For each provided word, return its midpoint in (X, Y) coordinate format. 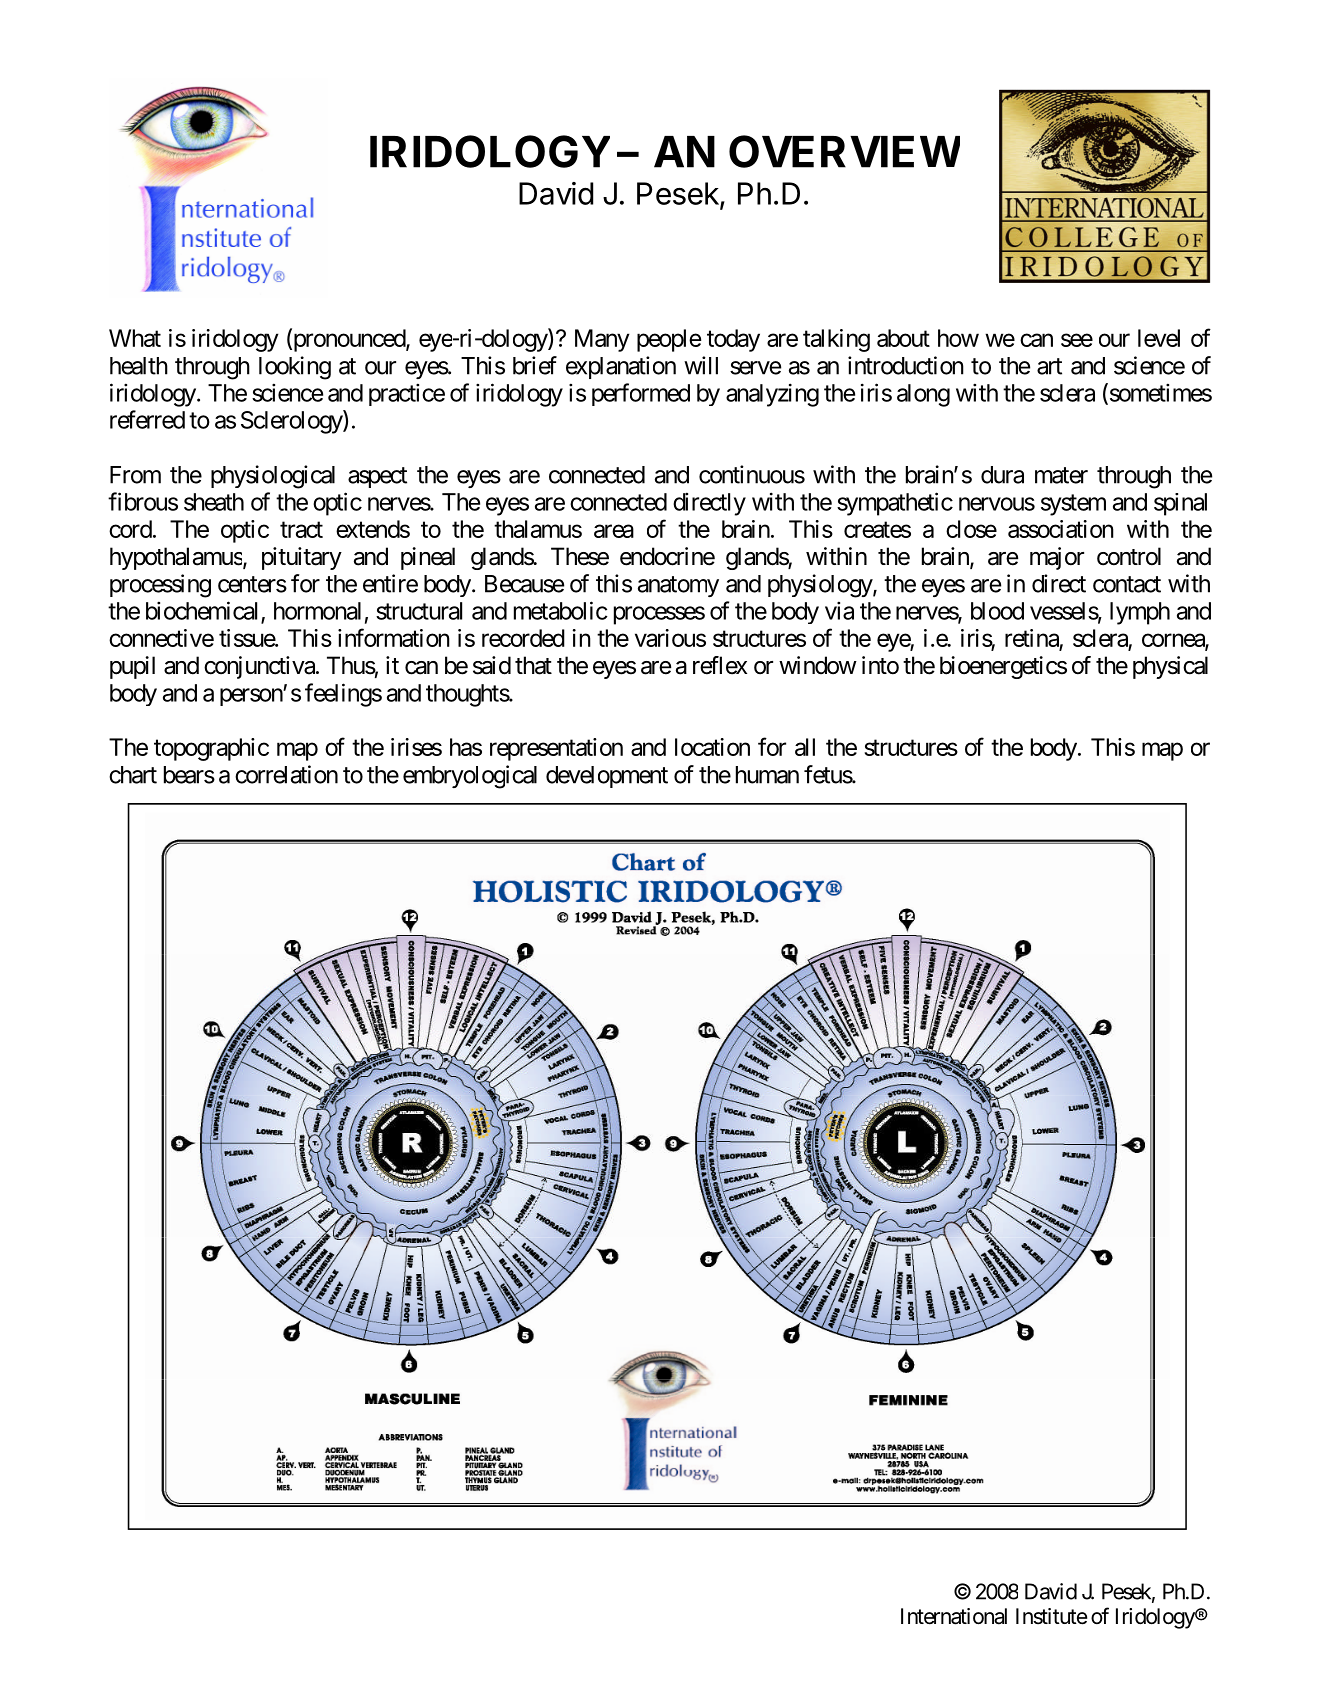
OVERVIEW (844, 151)
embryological (470, 777)
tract (301, 529)
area (614, 531)
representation (556, 749)
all (805, 747)
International (954, 1616)
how (958, 338)
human (767, 775)
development (607, 777)
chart (133, 775)
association (1061, 529)
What (135, 338)
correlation (286, 774)
